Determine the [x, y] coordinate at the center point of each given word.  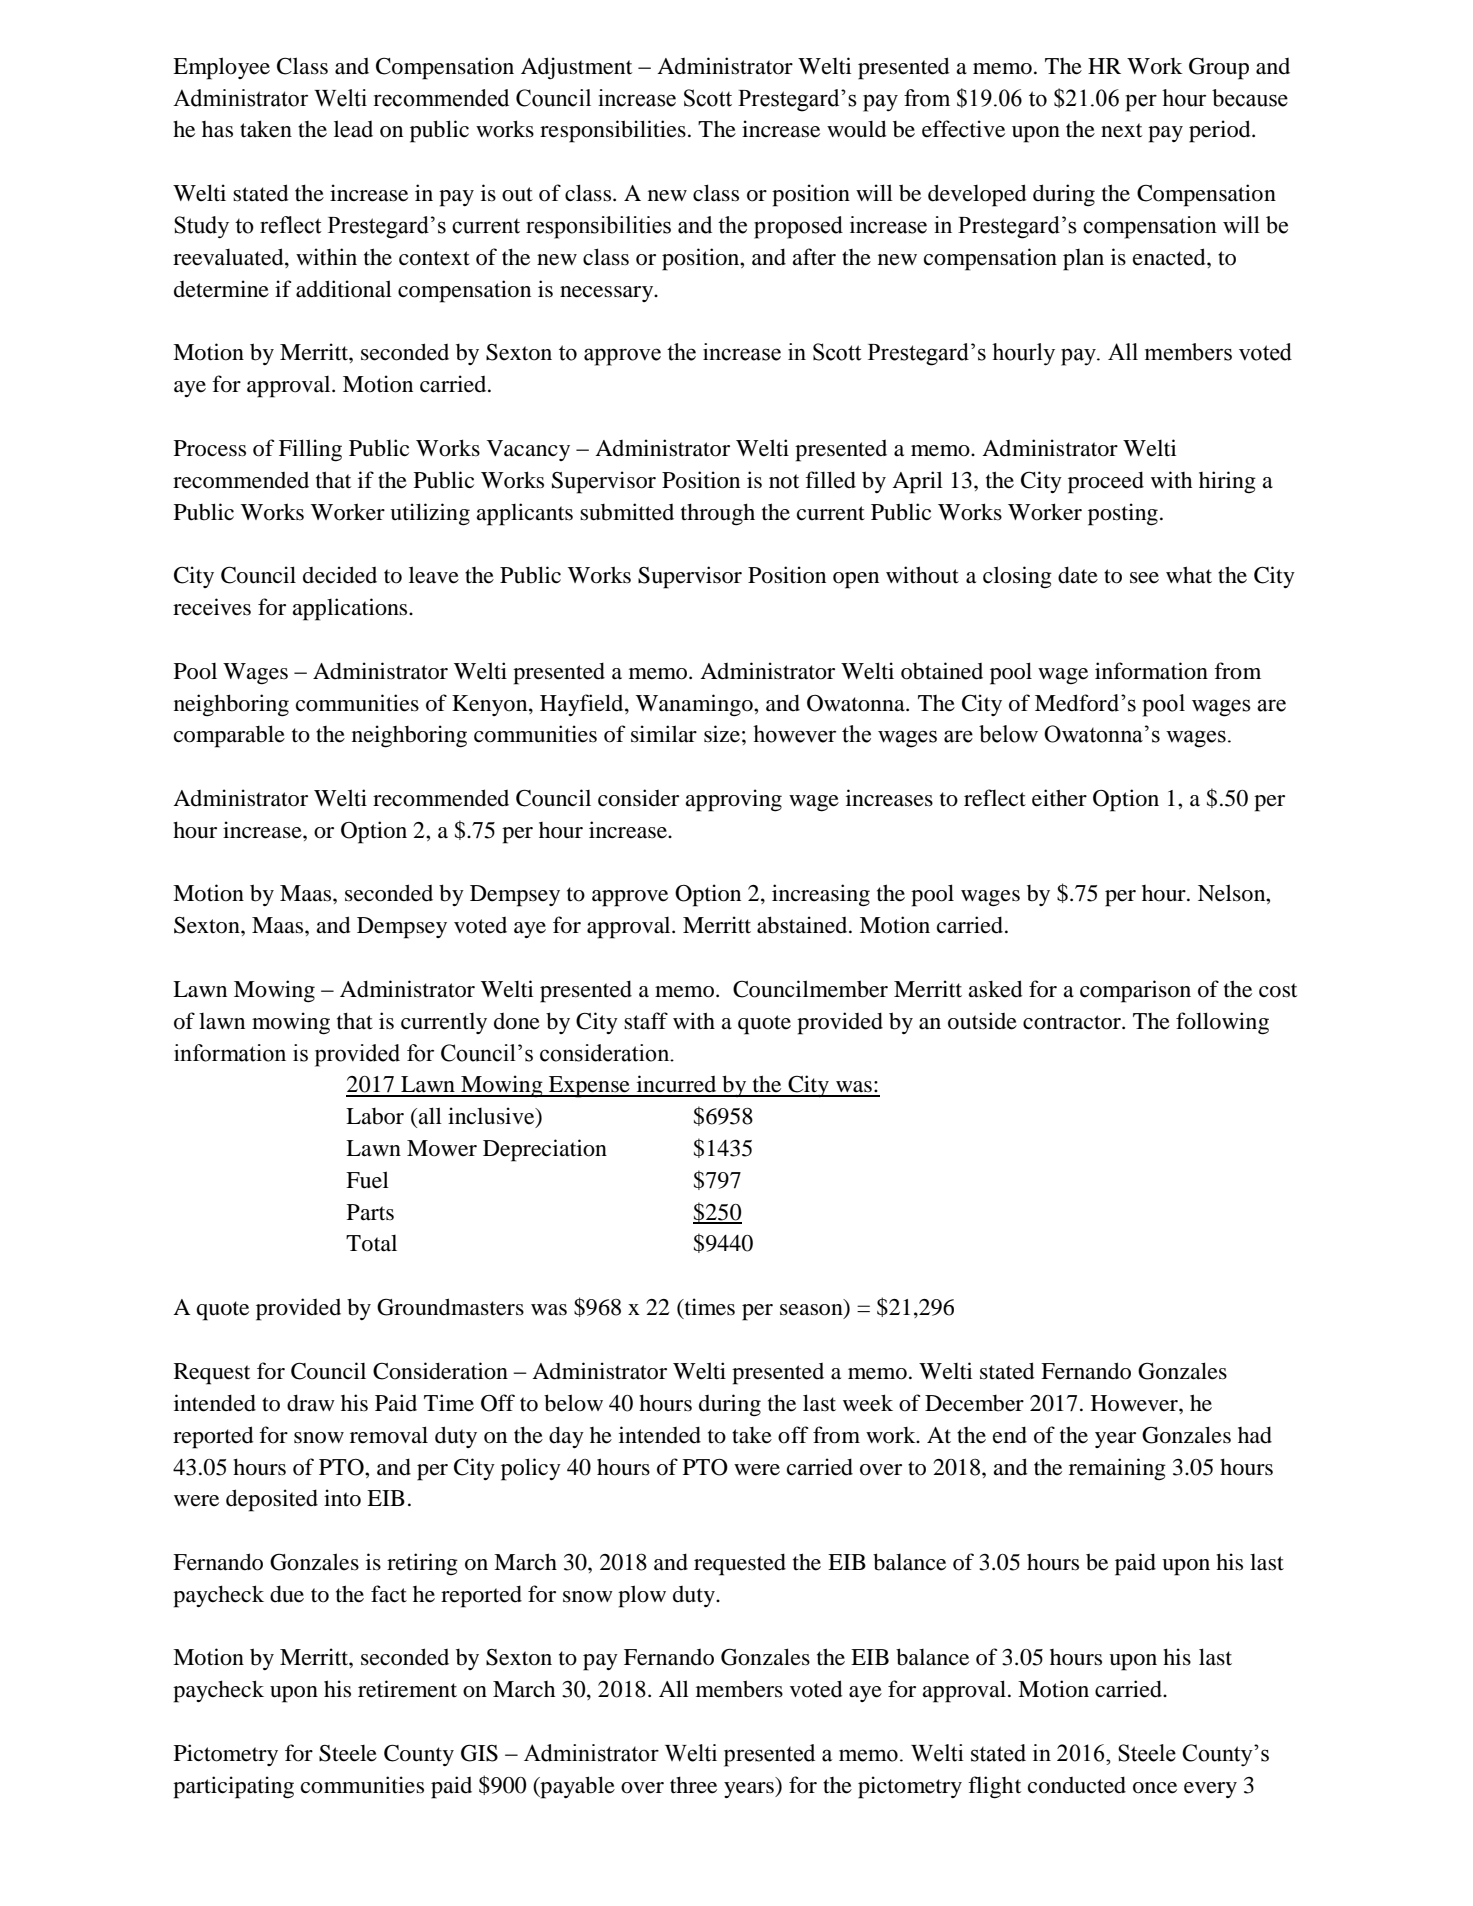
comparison [1135, 991]
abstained [803, 925]
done [517, 1021]
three [693, 1785]
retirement [407, 1689]
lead [353, 129]
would [857, 129]
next [1121, 130]
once [1155, 1788]
